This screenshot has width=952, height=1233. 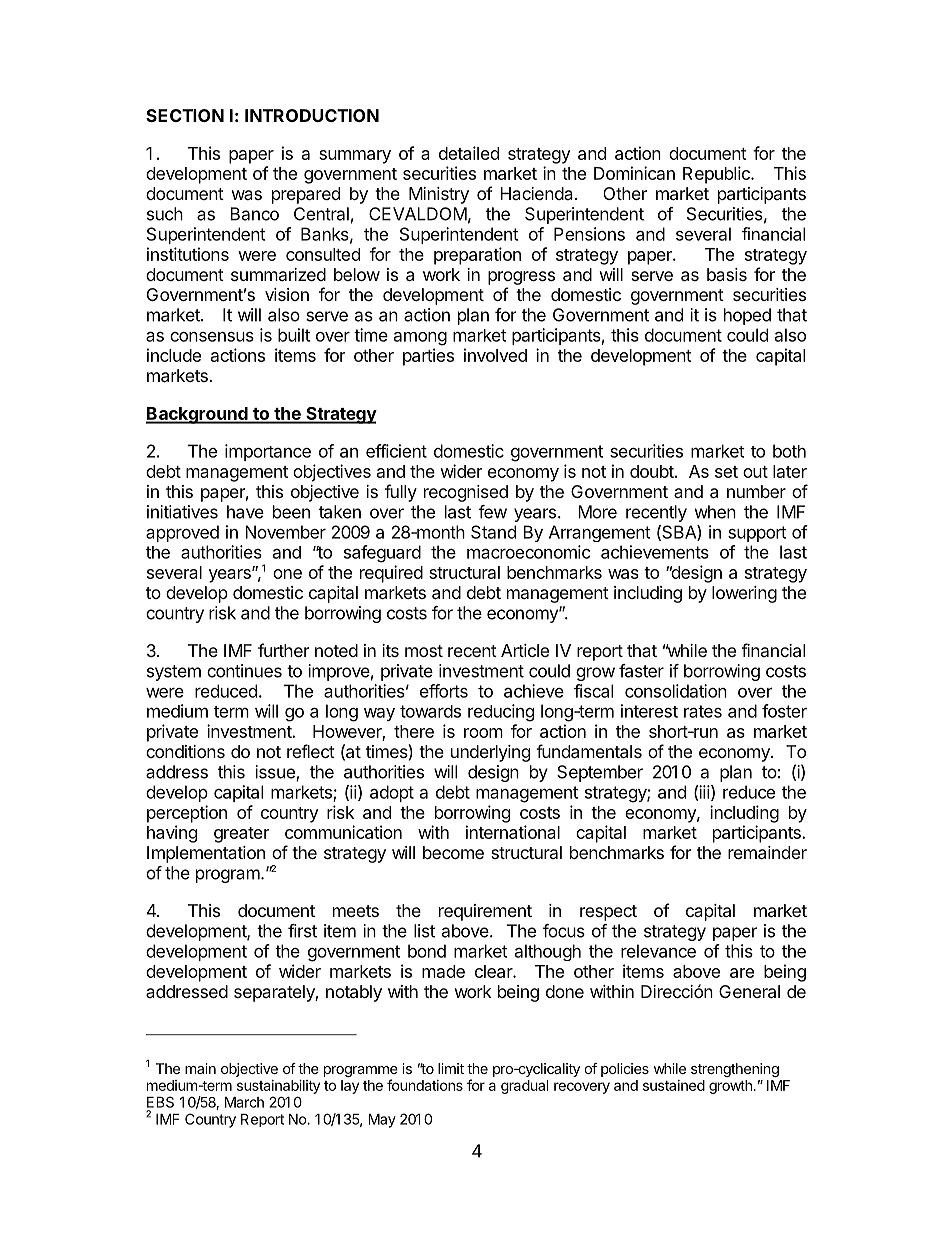 What do you see at coordinates (525, 650) in the screenshot?
I see `Article` at bounding box center [525, 650].
